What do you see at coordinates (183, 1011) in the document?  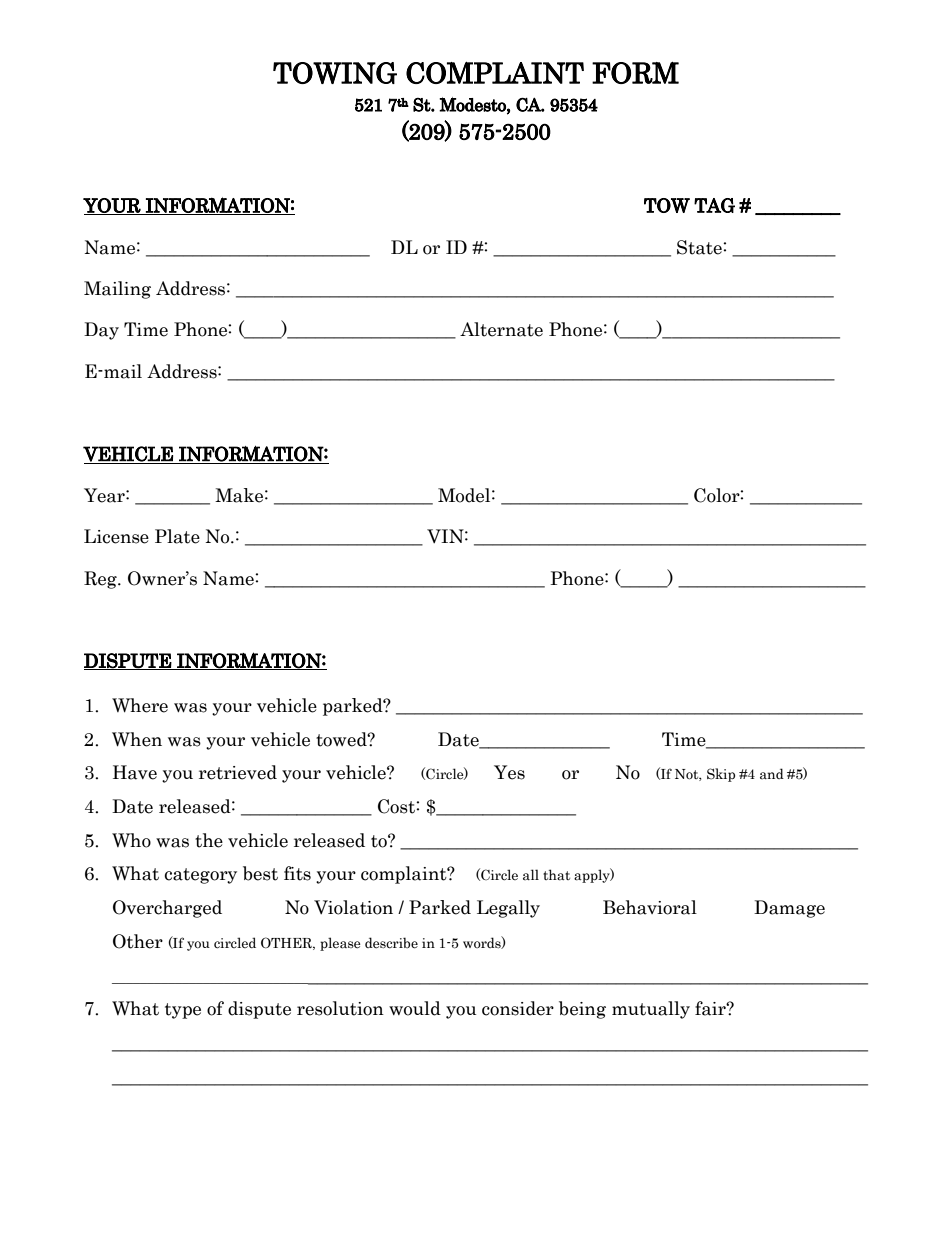 I see `type` at bounding box center [183, 1011].
